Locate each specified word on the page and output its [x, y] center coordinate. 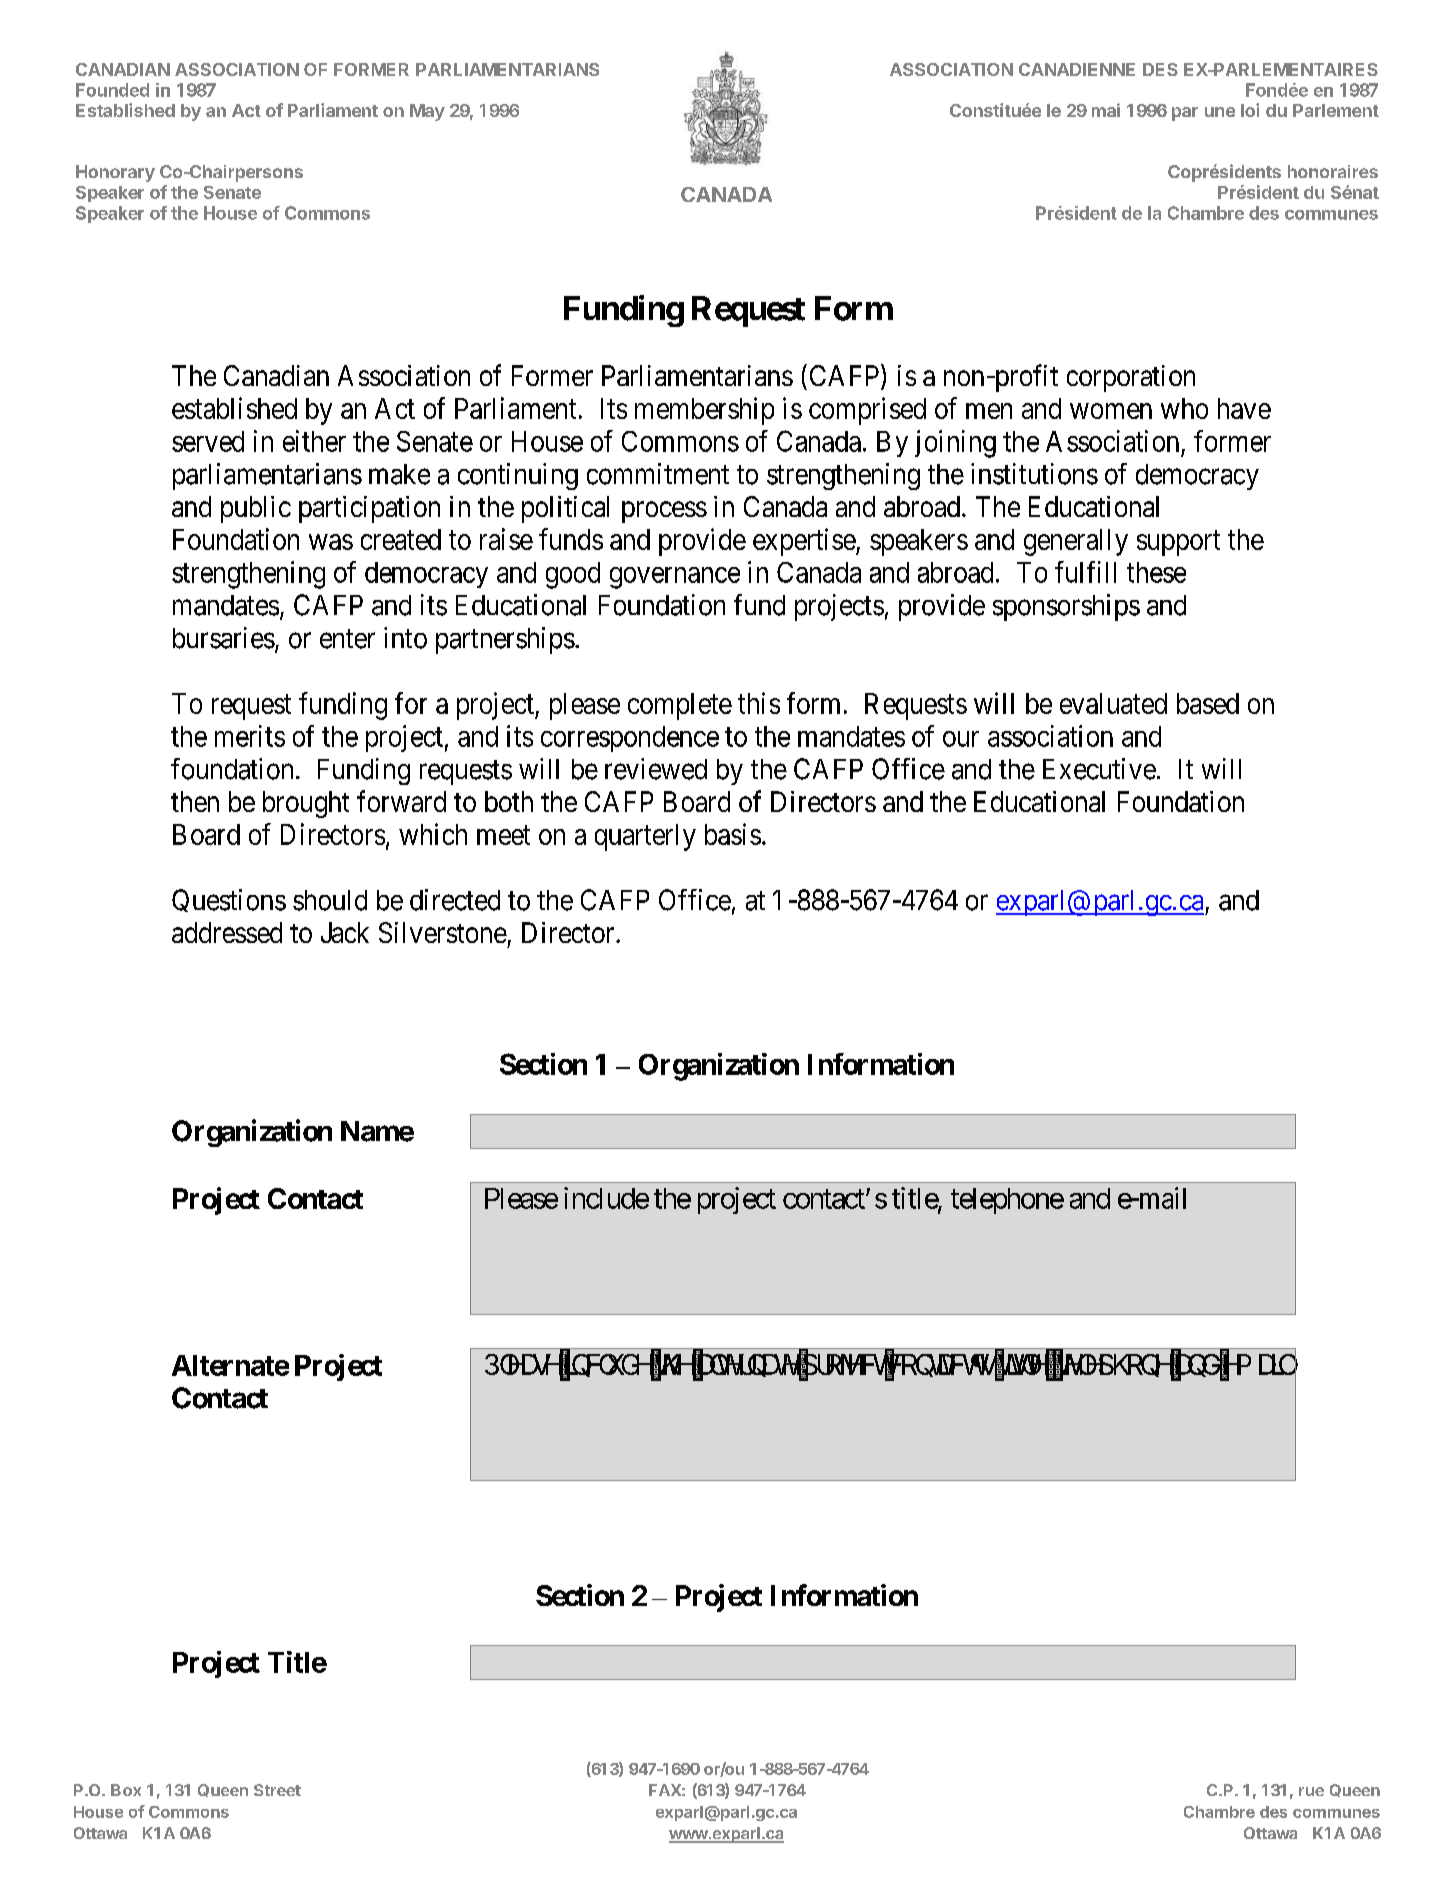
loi [1250, 110]
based [1208, 703]
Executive [1099, 769]
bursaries [224, 638]
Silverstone [443, 932]
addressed [227, 932]
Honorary [115, 173]
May [427, 112]
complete [680, 706]
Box [126, 1790]
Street [277, 1790]
